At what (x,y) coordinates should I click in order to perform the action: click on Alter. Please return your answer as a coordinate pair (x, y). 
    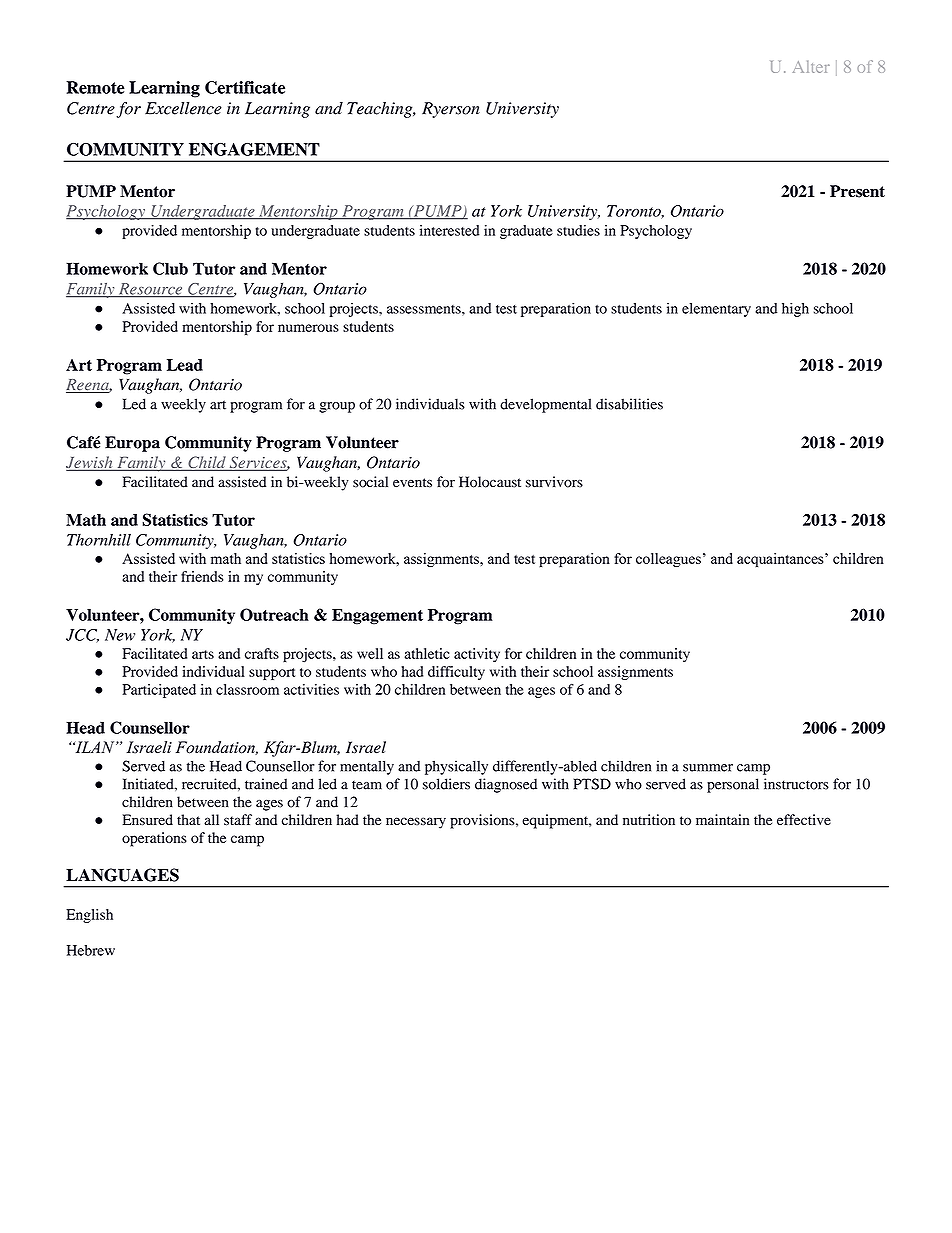
    Looking at the image, I should click on (811, 66).
